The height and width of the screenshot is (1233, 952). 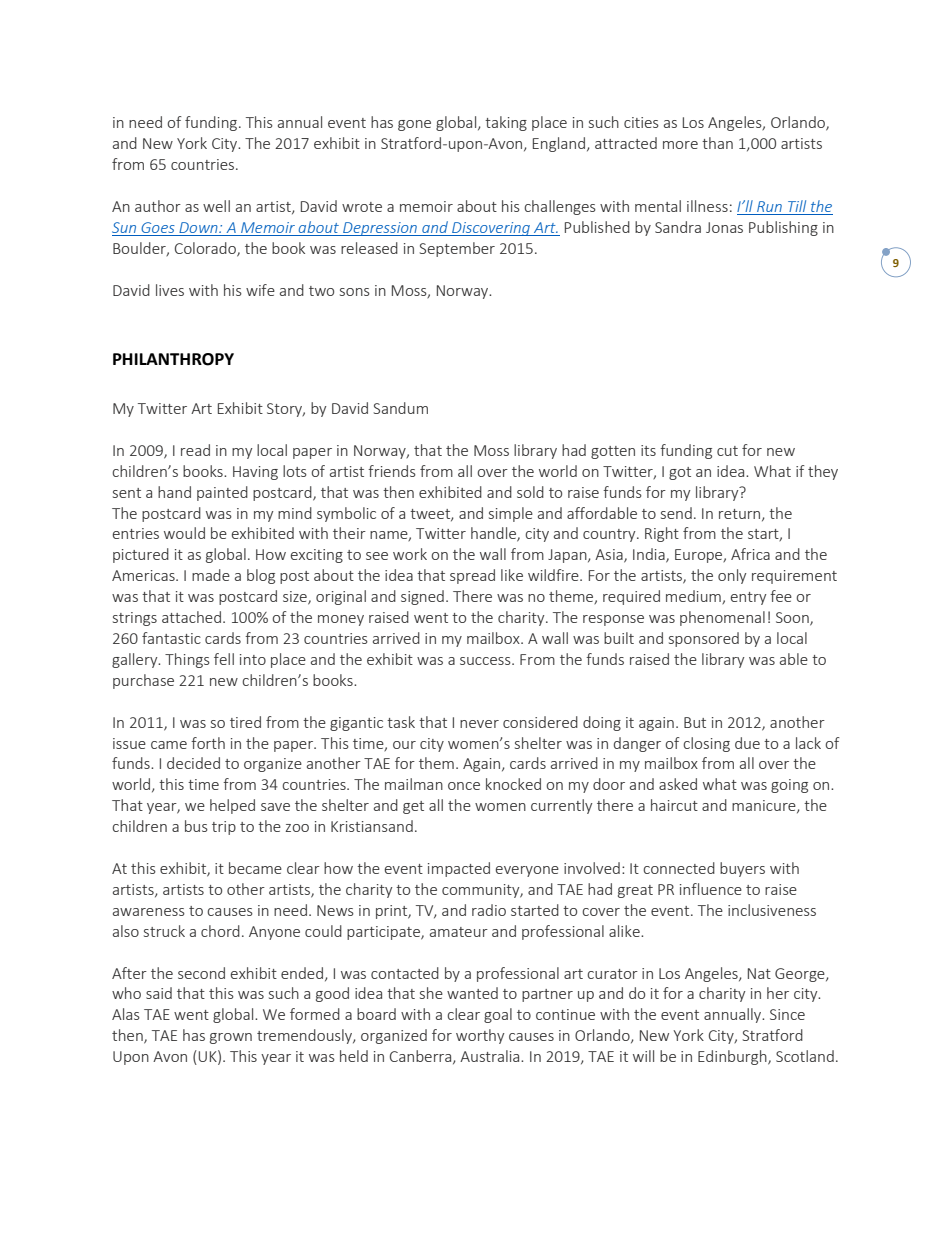 What do you see at coordinates (717, 143) in the screenshot?
I see `than` at bounding box center [717, 143].
